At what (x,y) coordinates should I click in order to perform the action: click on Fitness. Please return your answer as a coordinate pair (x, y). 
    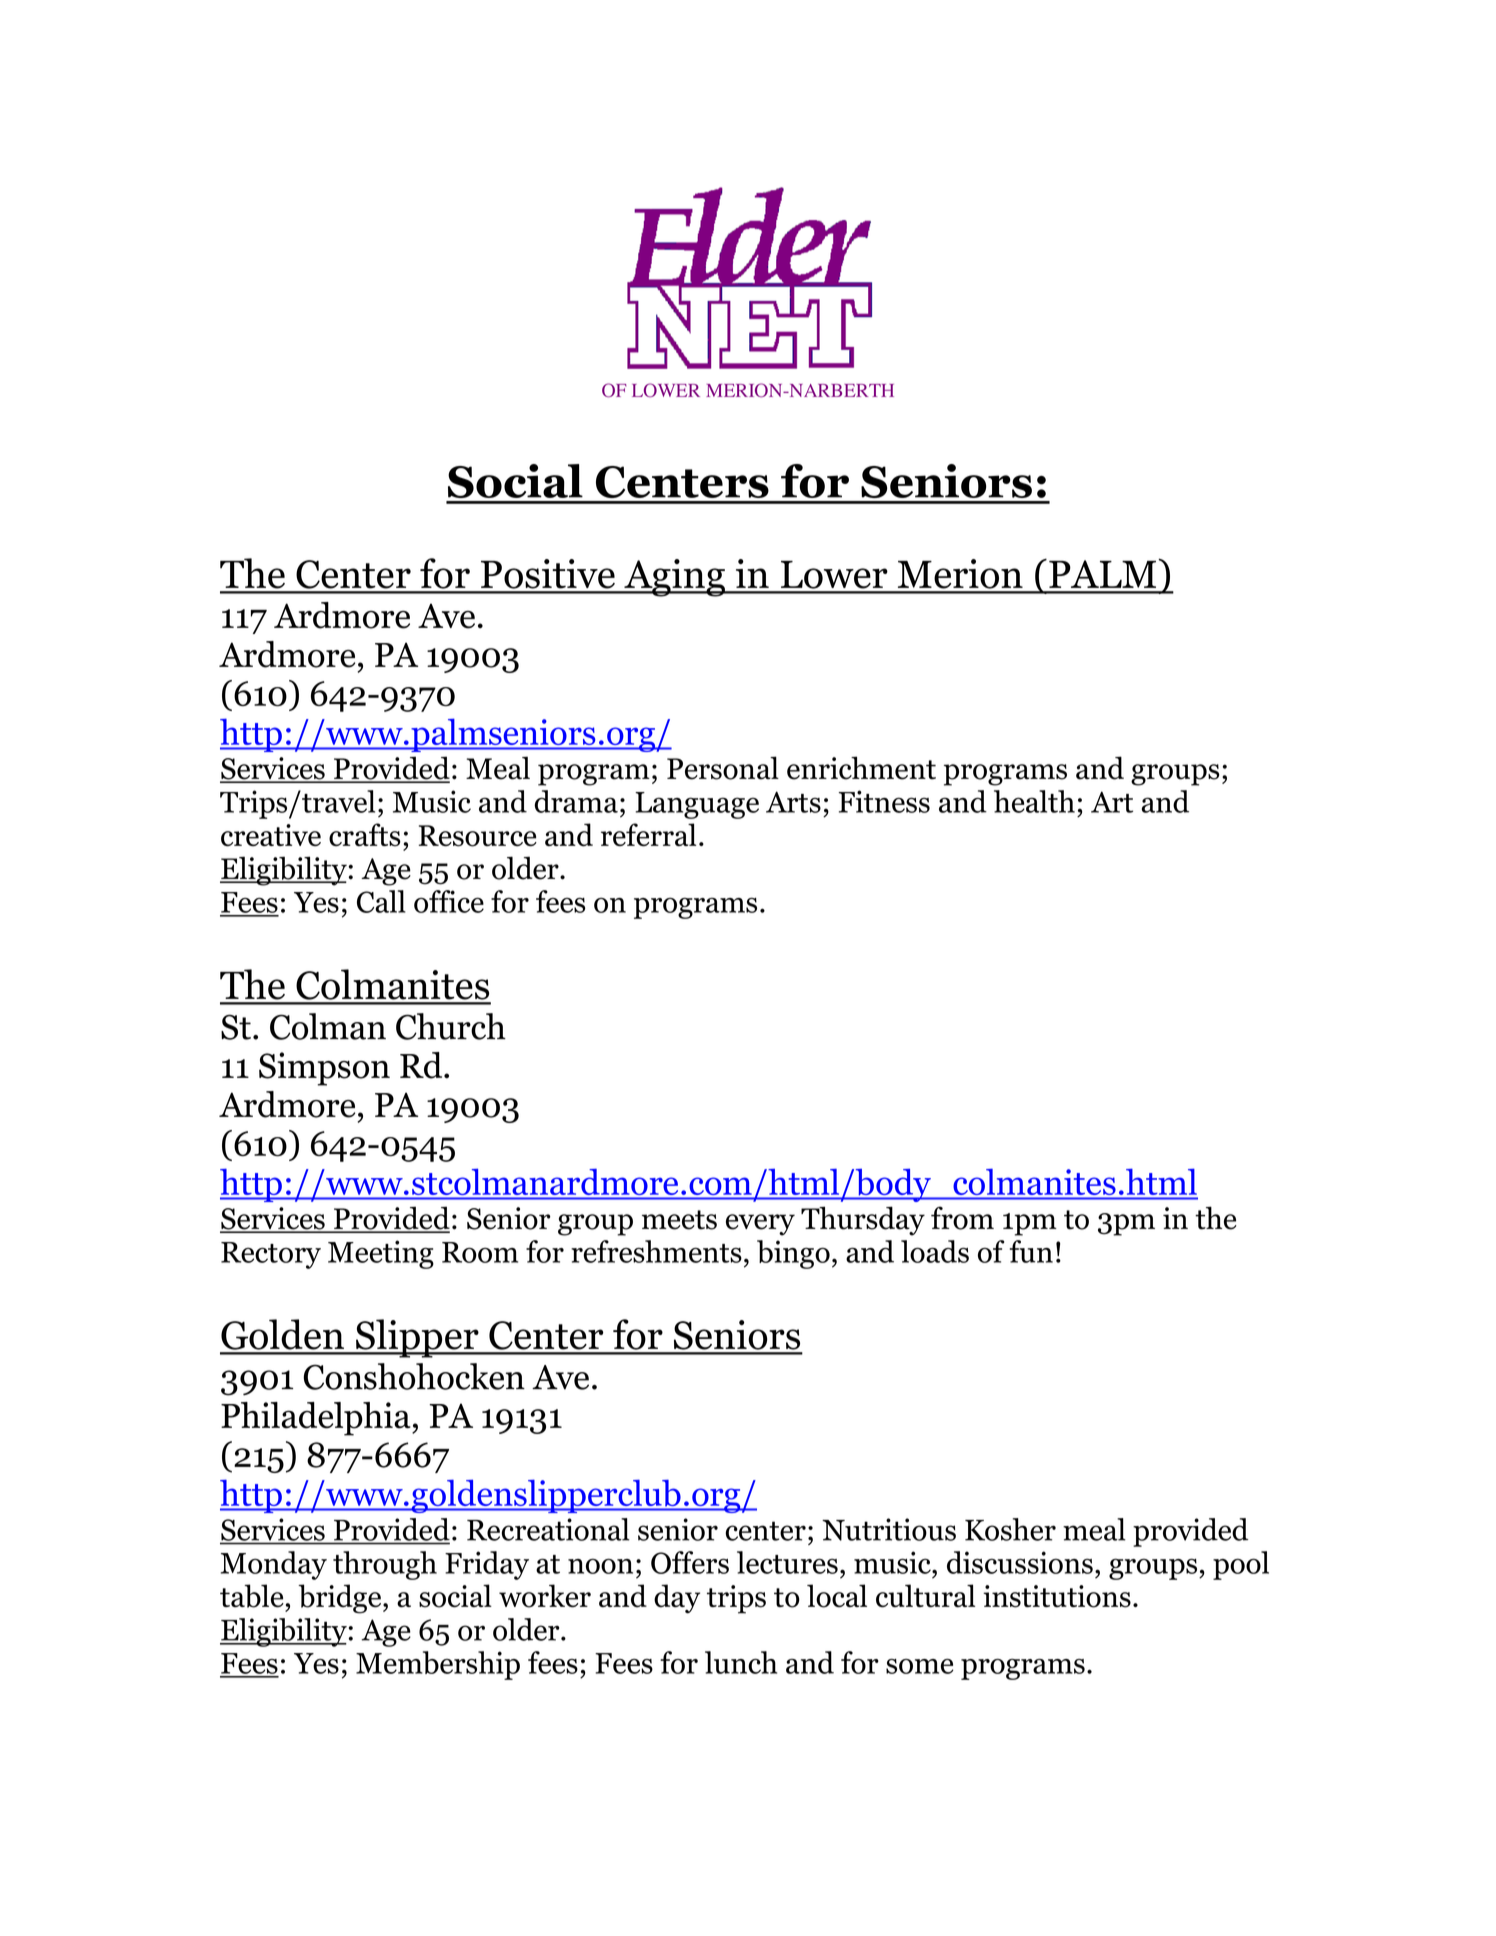
    Looking at the image, I should click on (884, 801).
